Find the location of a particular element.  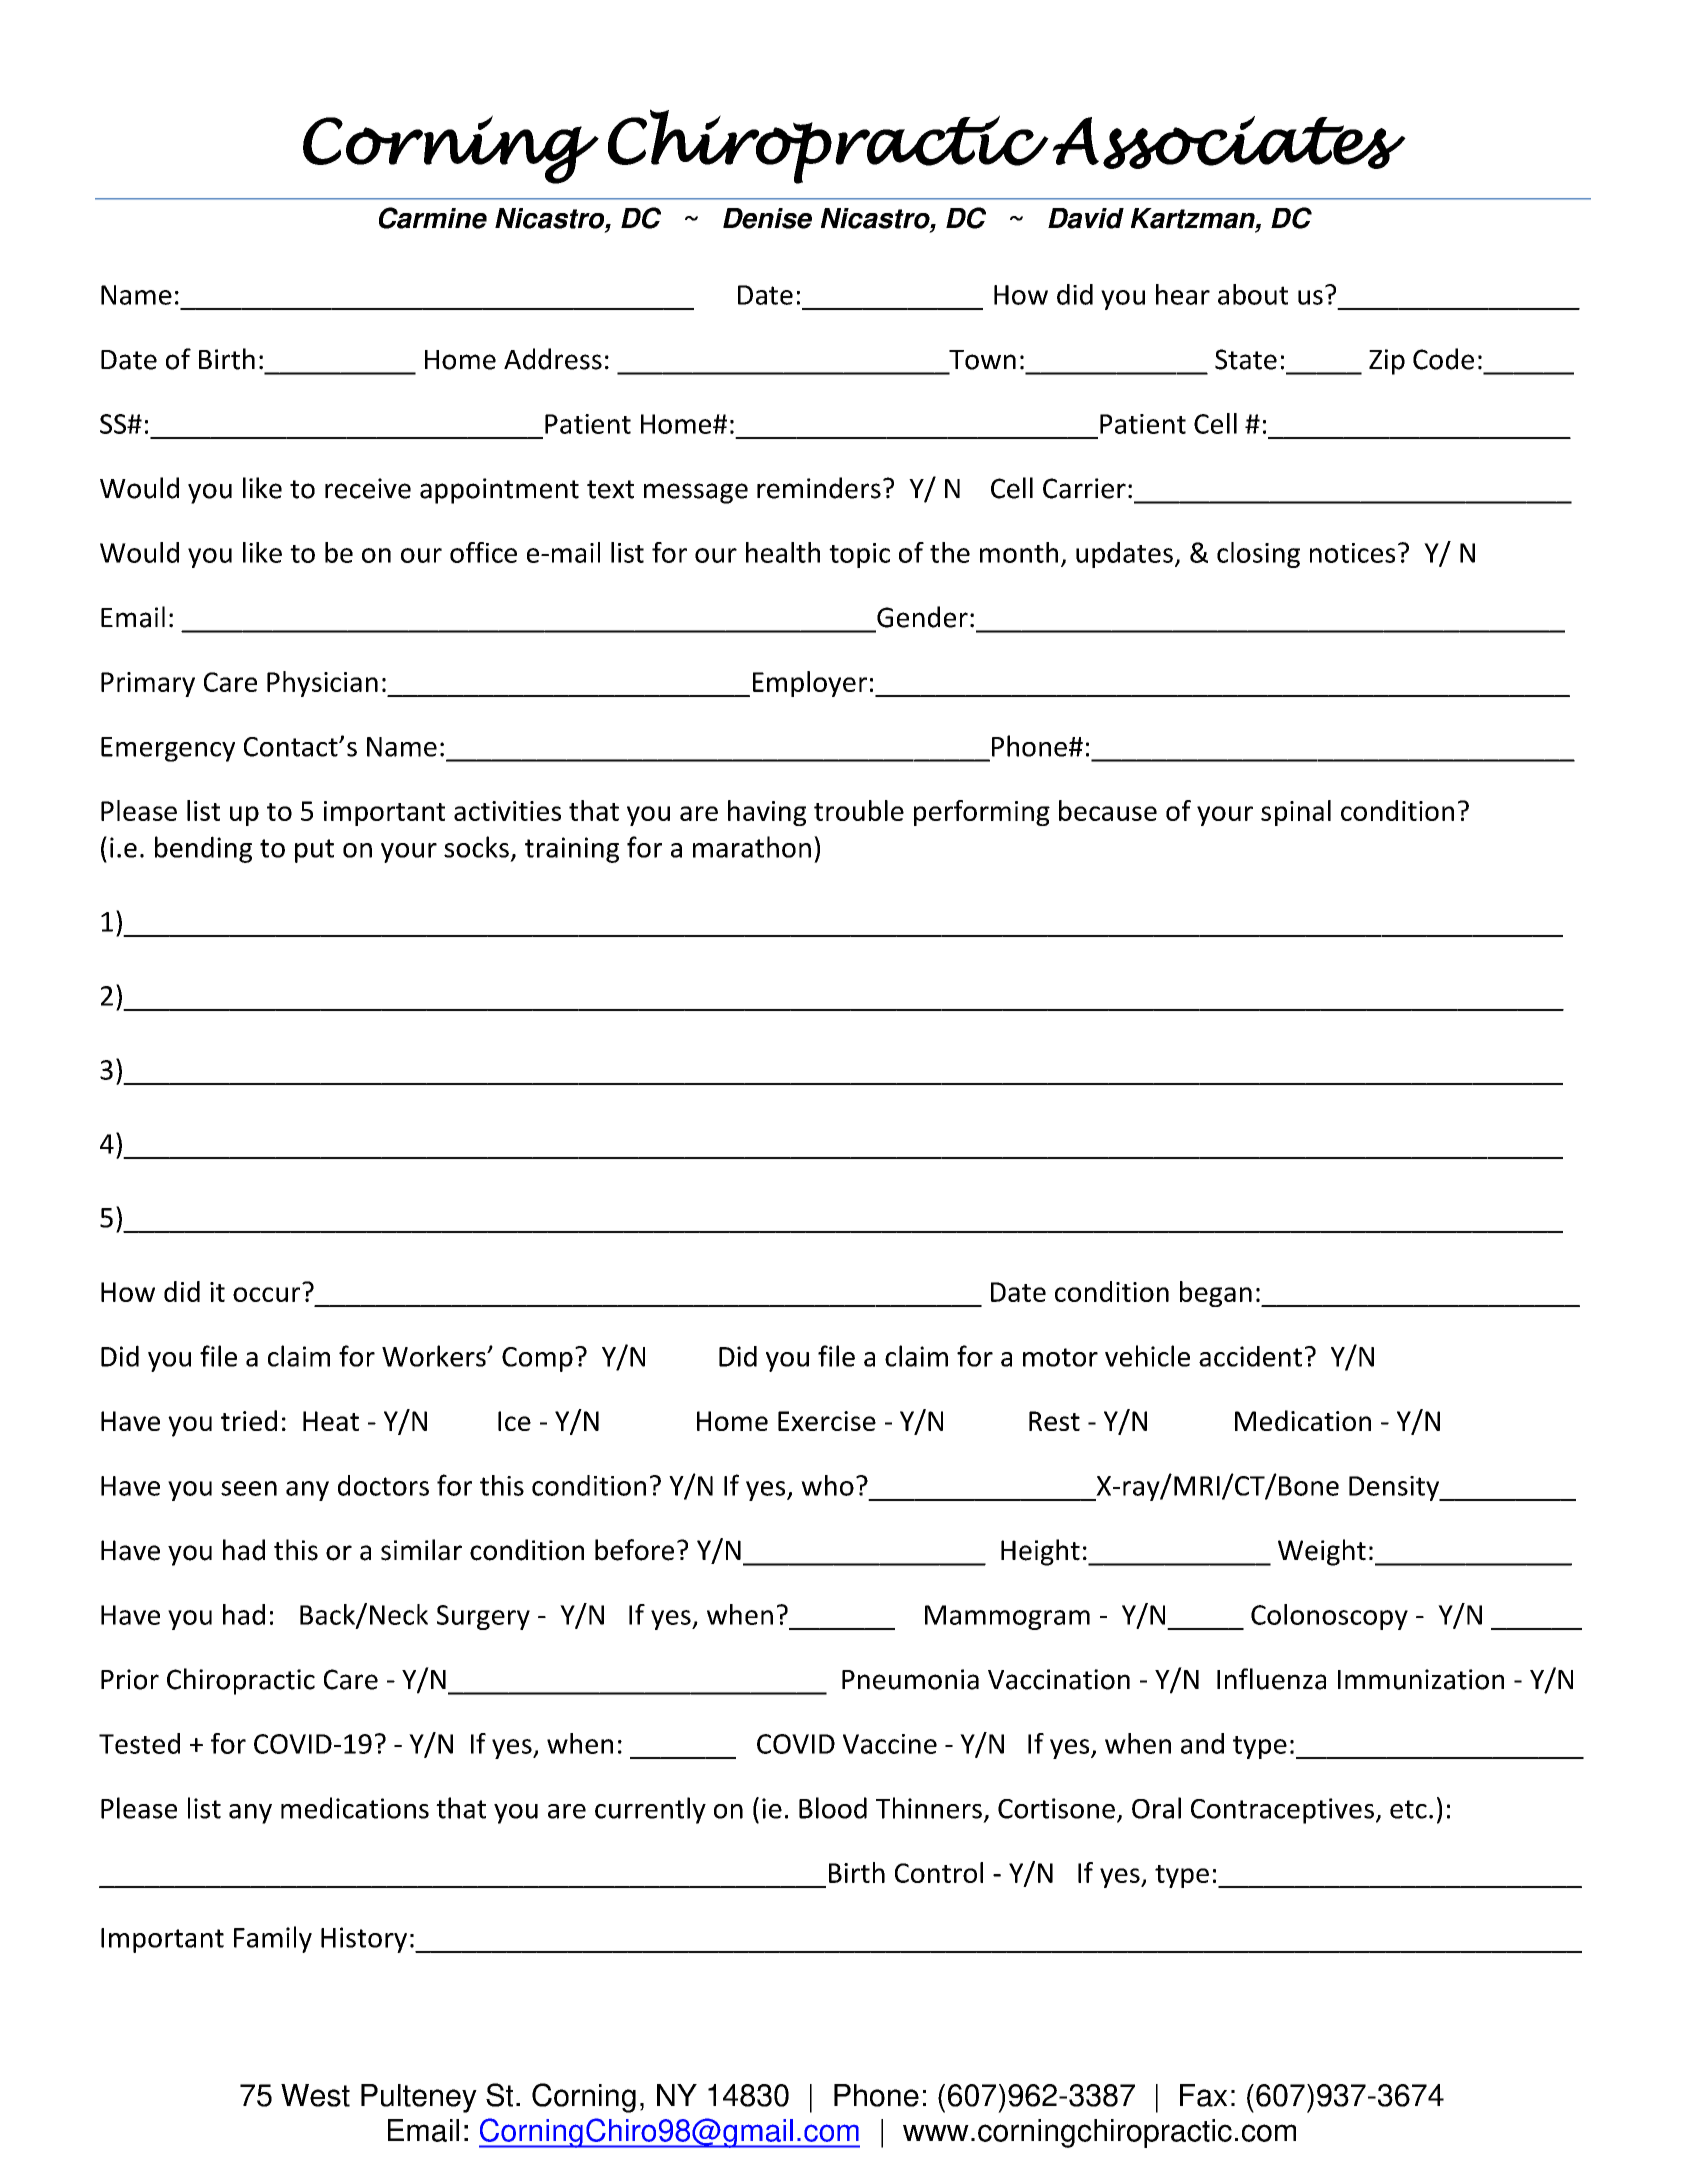

Denise is located at coordinates (767, 218).
